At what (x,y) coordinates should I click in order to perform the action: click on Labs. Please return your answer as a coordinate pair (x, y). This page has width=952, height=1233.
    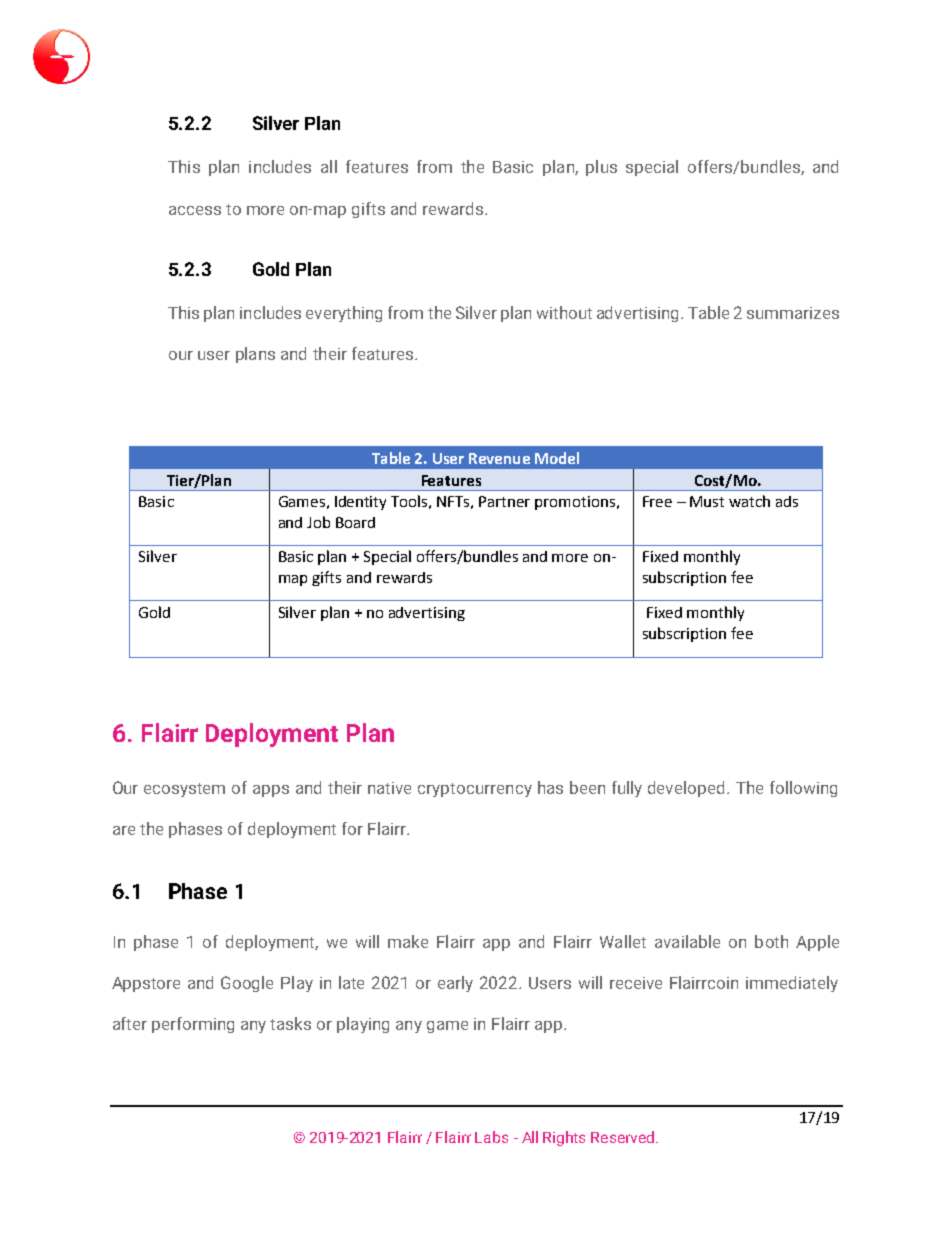
    Looking at the image, I should click on (491, 1137).
